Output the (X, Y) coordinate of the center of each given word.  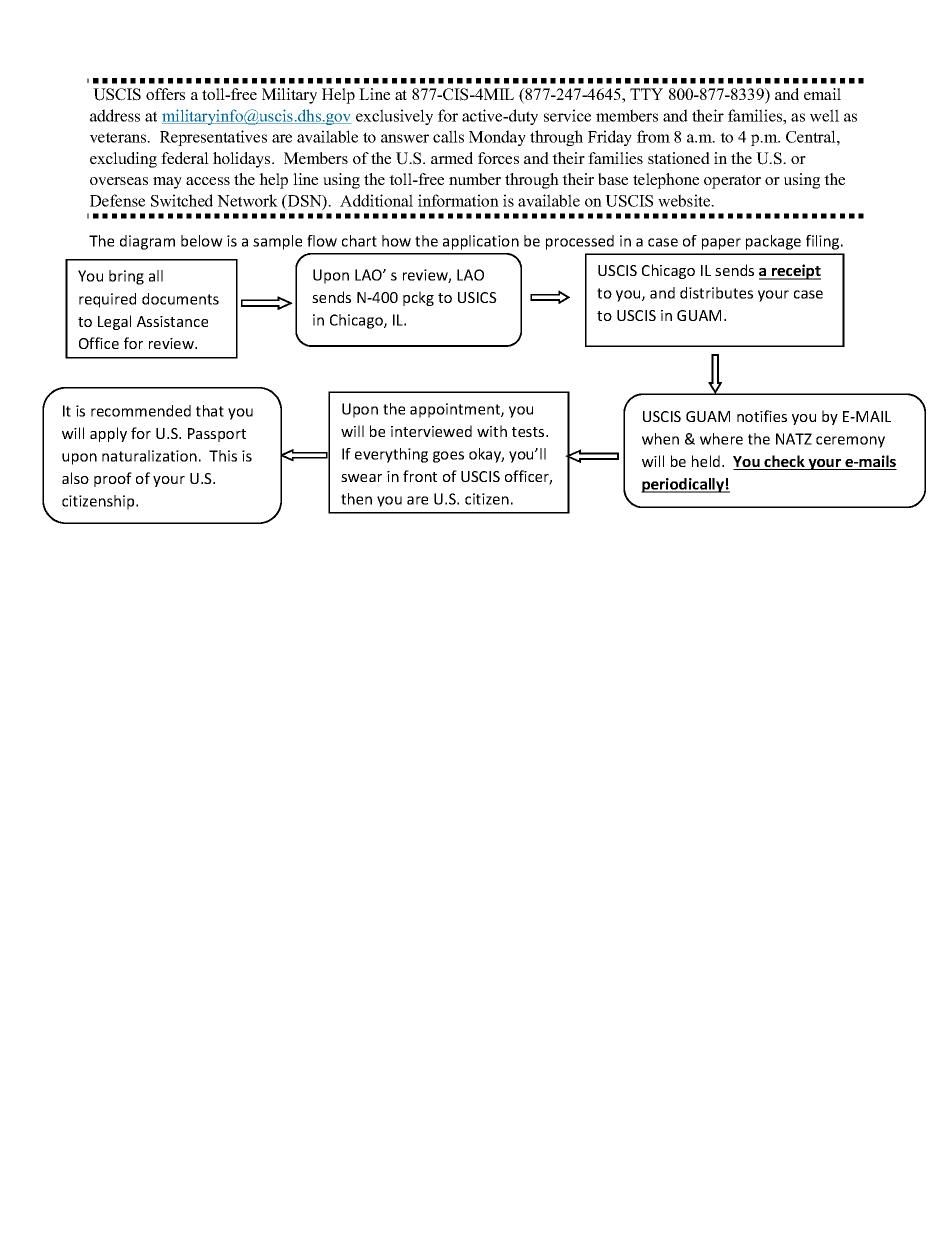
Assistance (172, 321)
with (492, 431)
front (420, 476)
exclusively (394, 117)
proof (113, 479)
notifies (762, 416)
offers (165, 94)
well (824, 115)
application (481, 242)
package (773, 242)
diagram (147, 242)
